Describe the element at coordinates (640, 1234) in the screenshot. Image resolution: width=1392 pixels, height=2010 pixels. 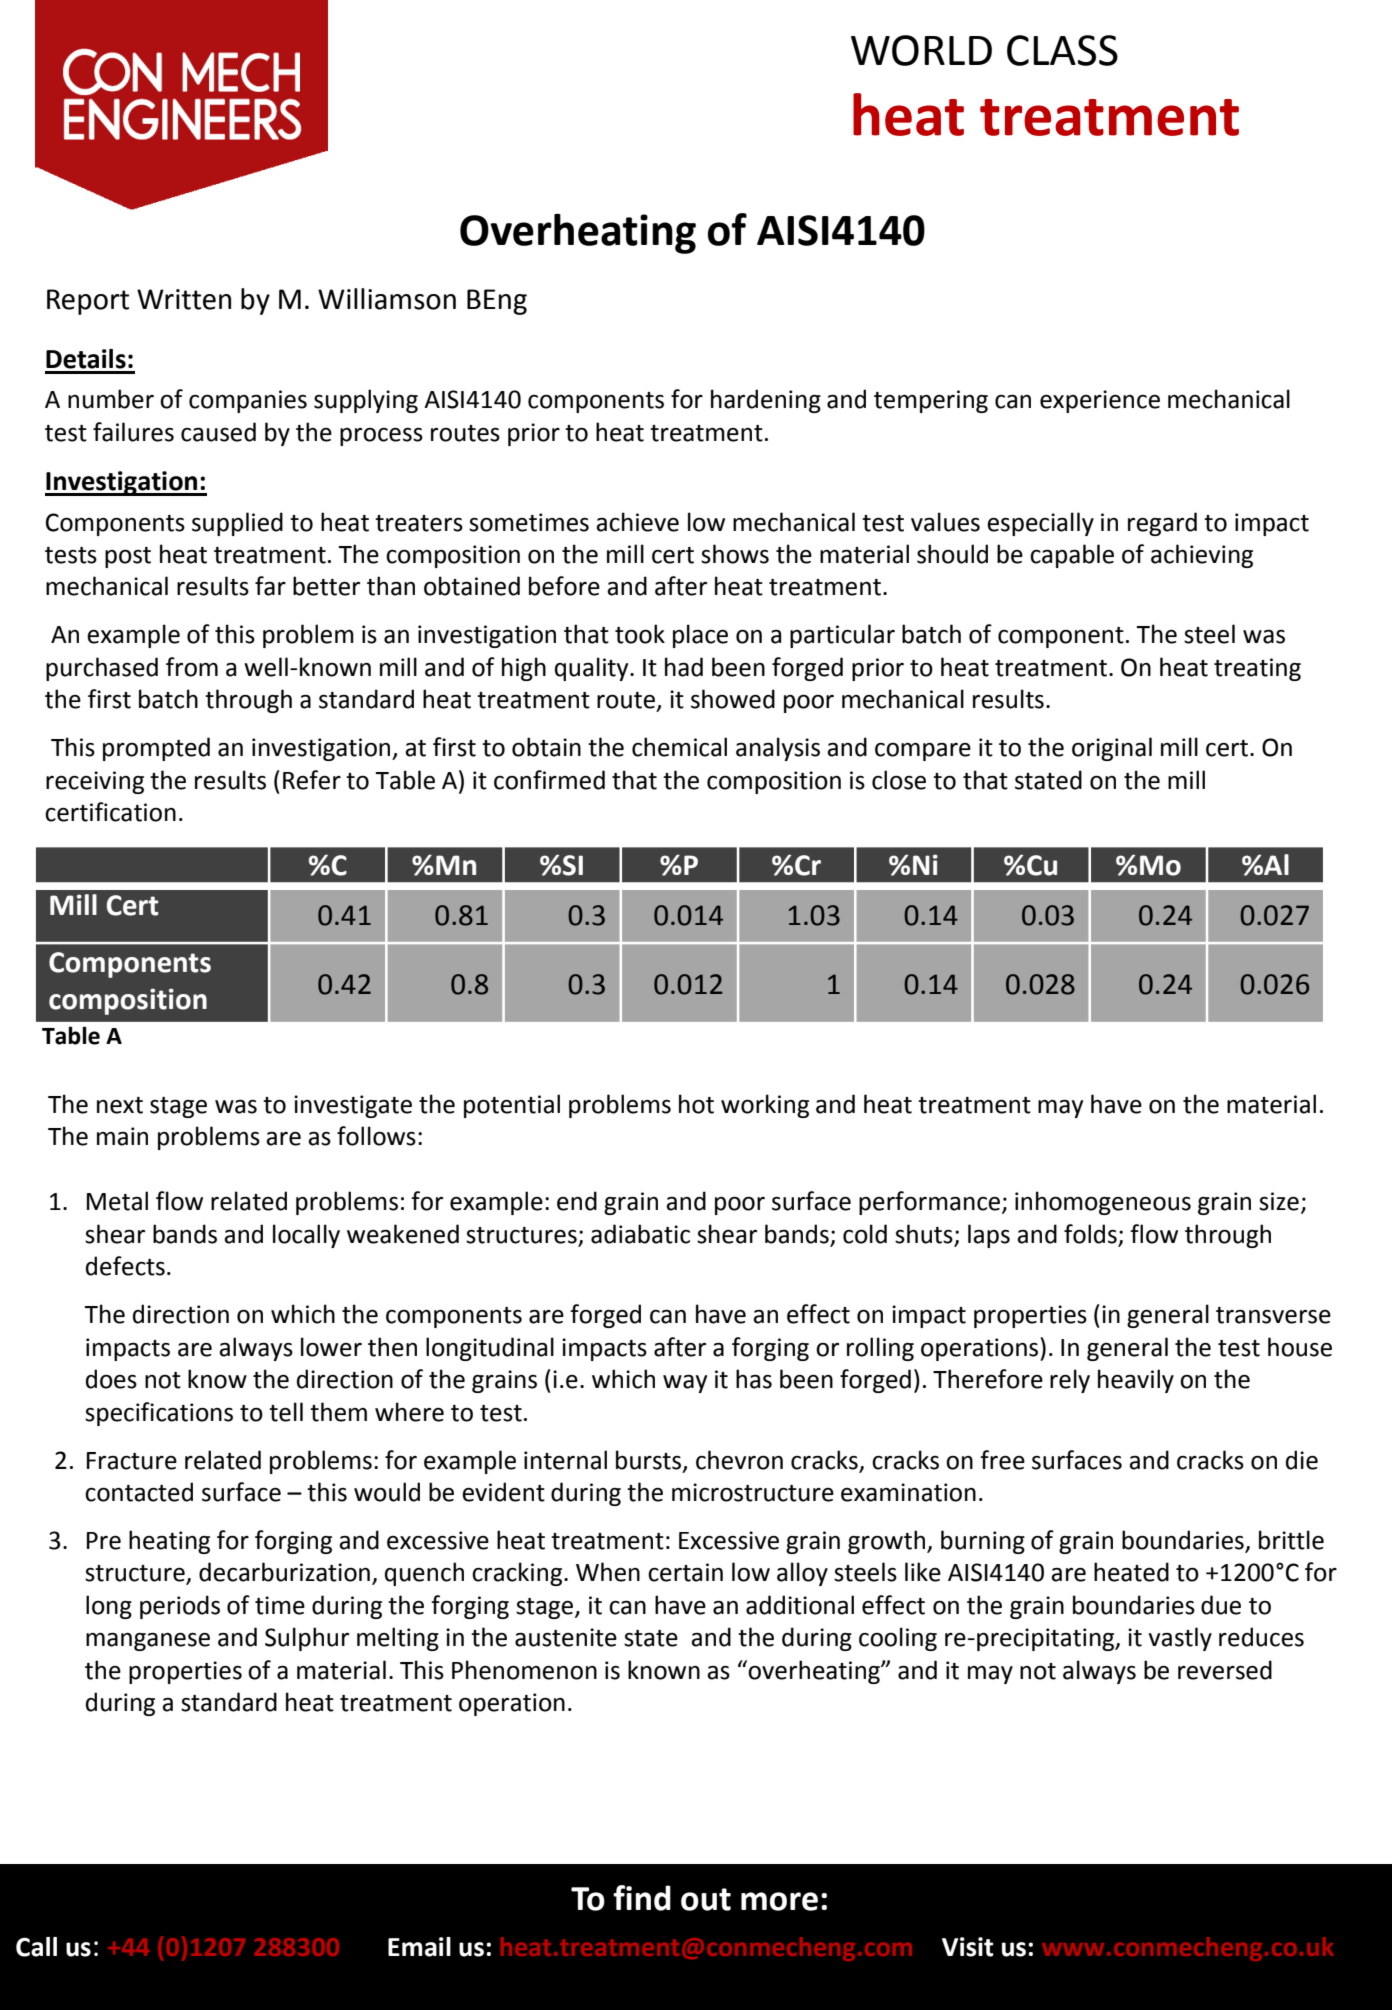
I see `adiabatic` at that location.
